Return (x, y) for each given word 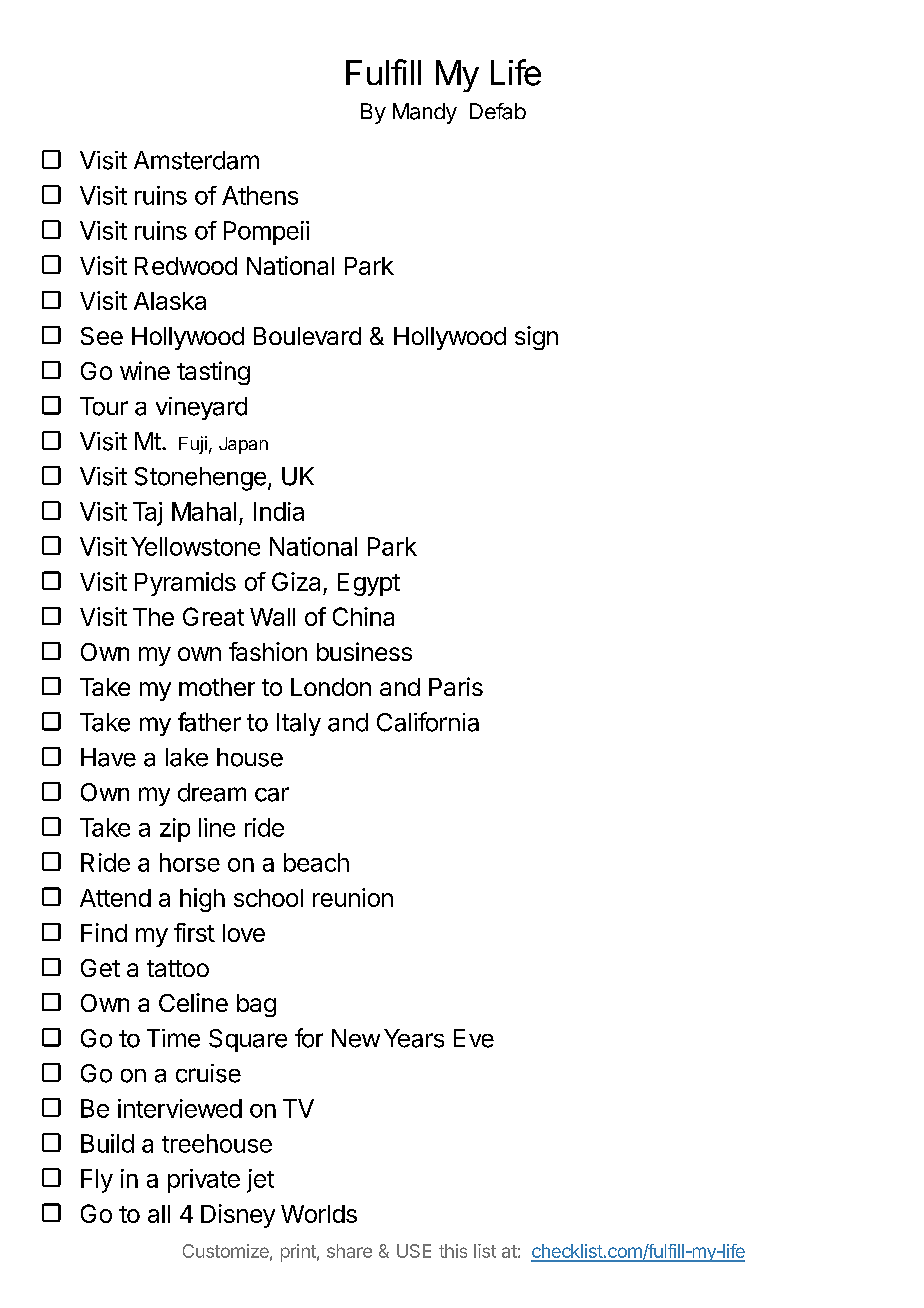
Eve (474, 1038)
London (331, 687)
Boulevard (307, 336)
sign (536, 338)
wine (145, 370)
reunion (353, 897)
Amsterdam (196, 160)
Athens (260, 195)
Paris (456, 686)
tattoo (178, 968)
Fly (97, 1181)
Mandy (425, 113)
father (209, 722)
